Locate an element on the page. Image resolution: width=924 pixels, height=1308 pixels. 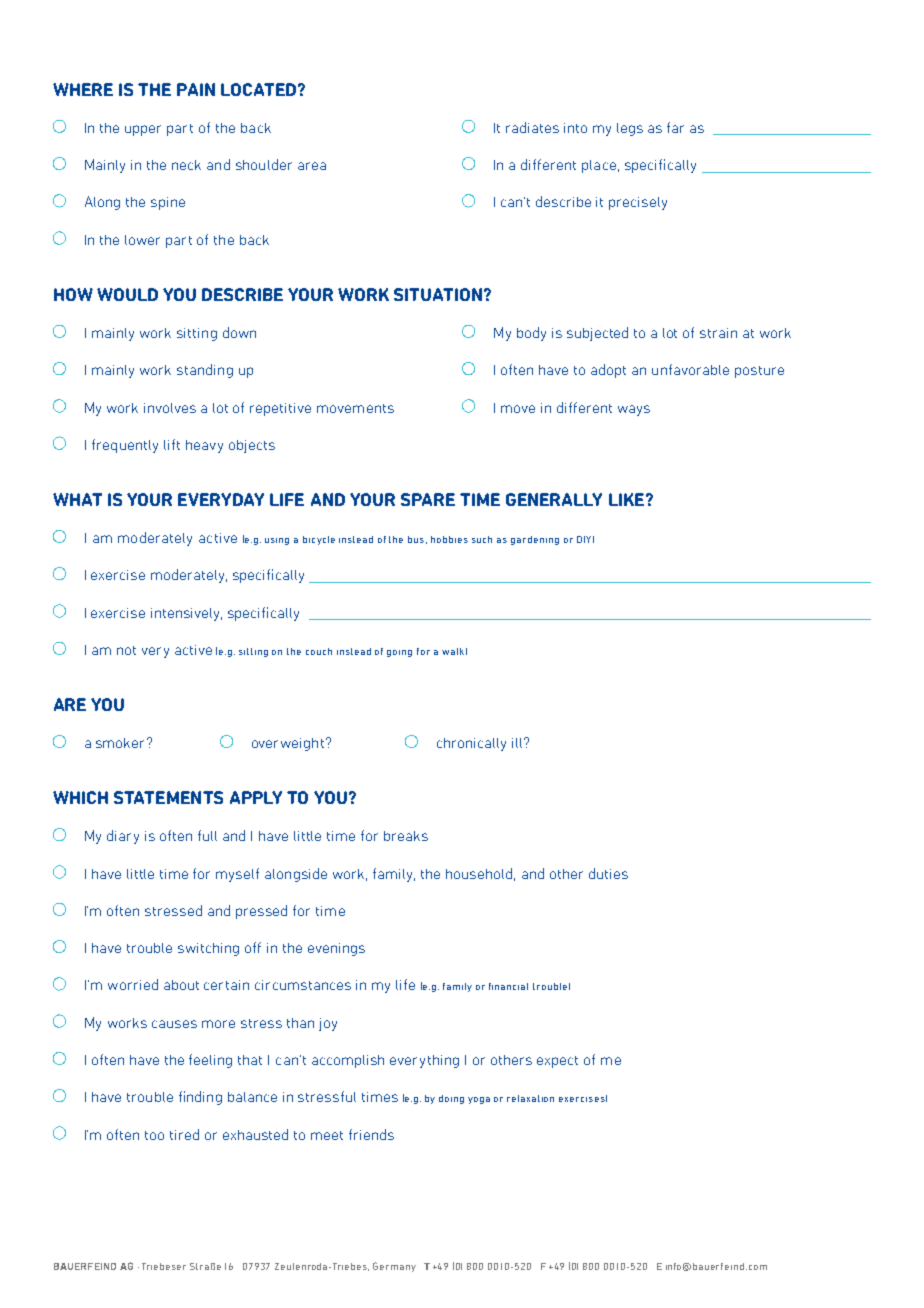
too is located at coordinates (154, 1135).
